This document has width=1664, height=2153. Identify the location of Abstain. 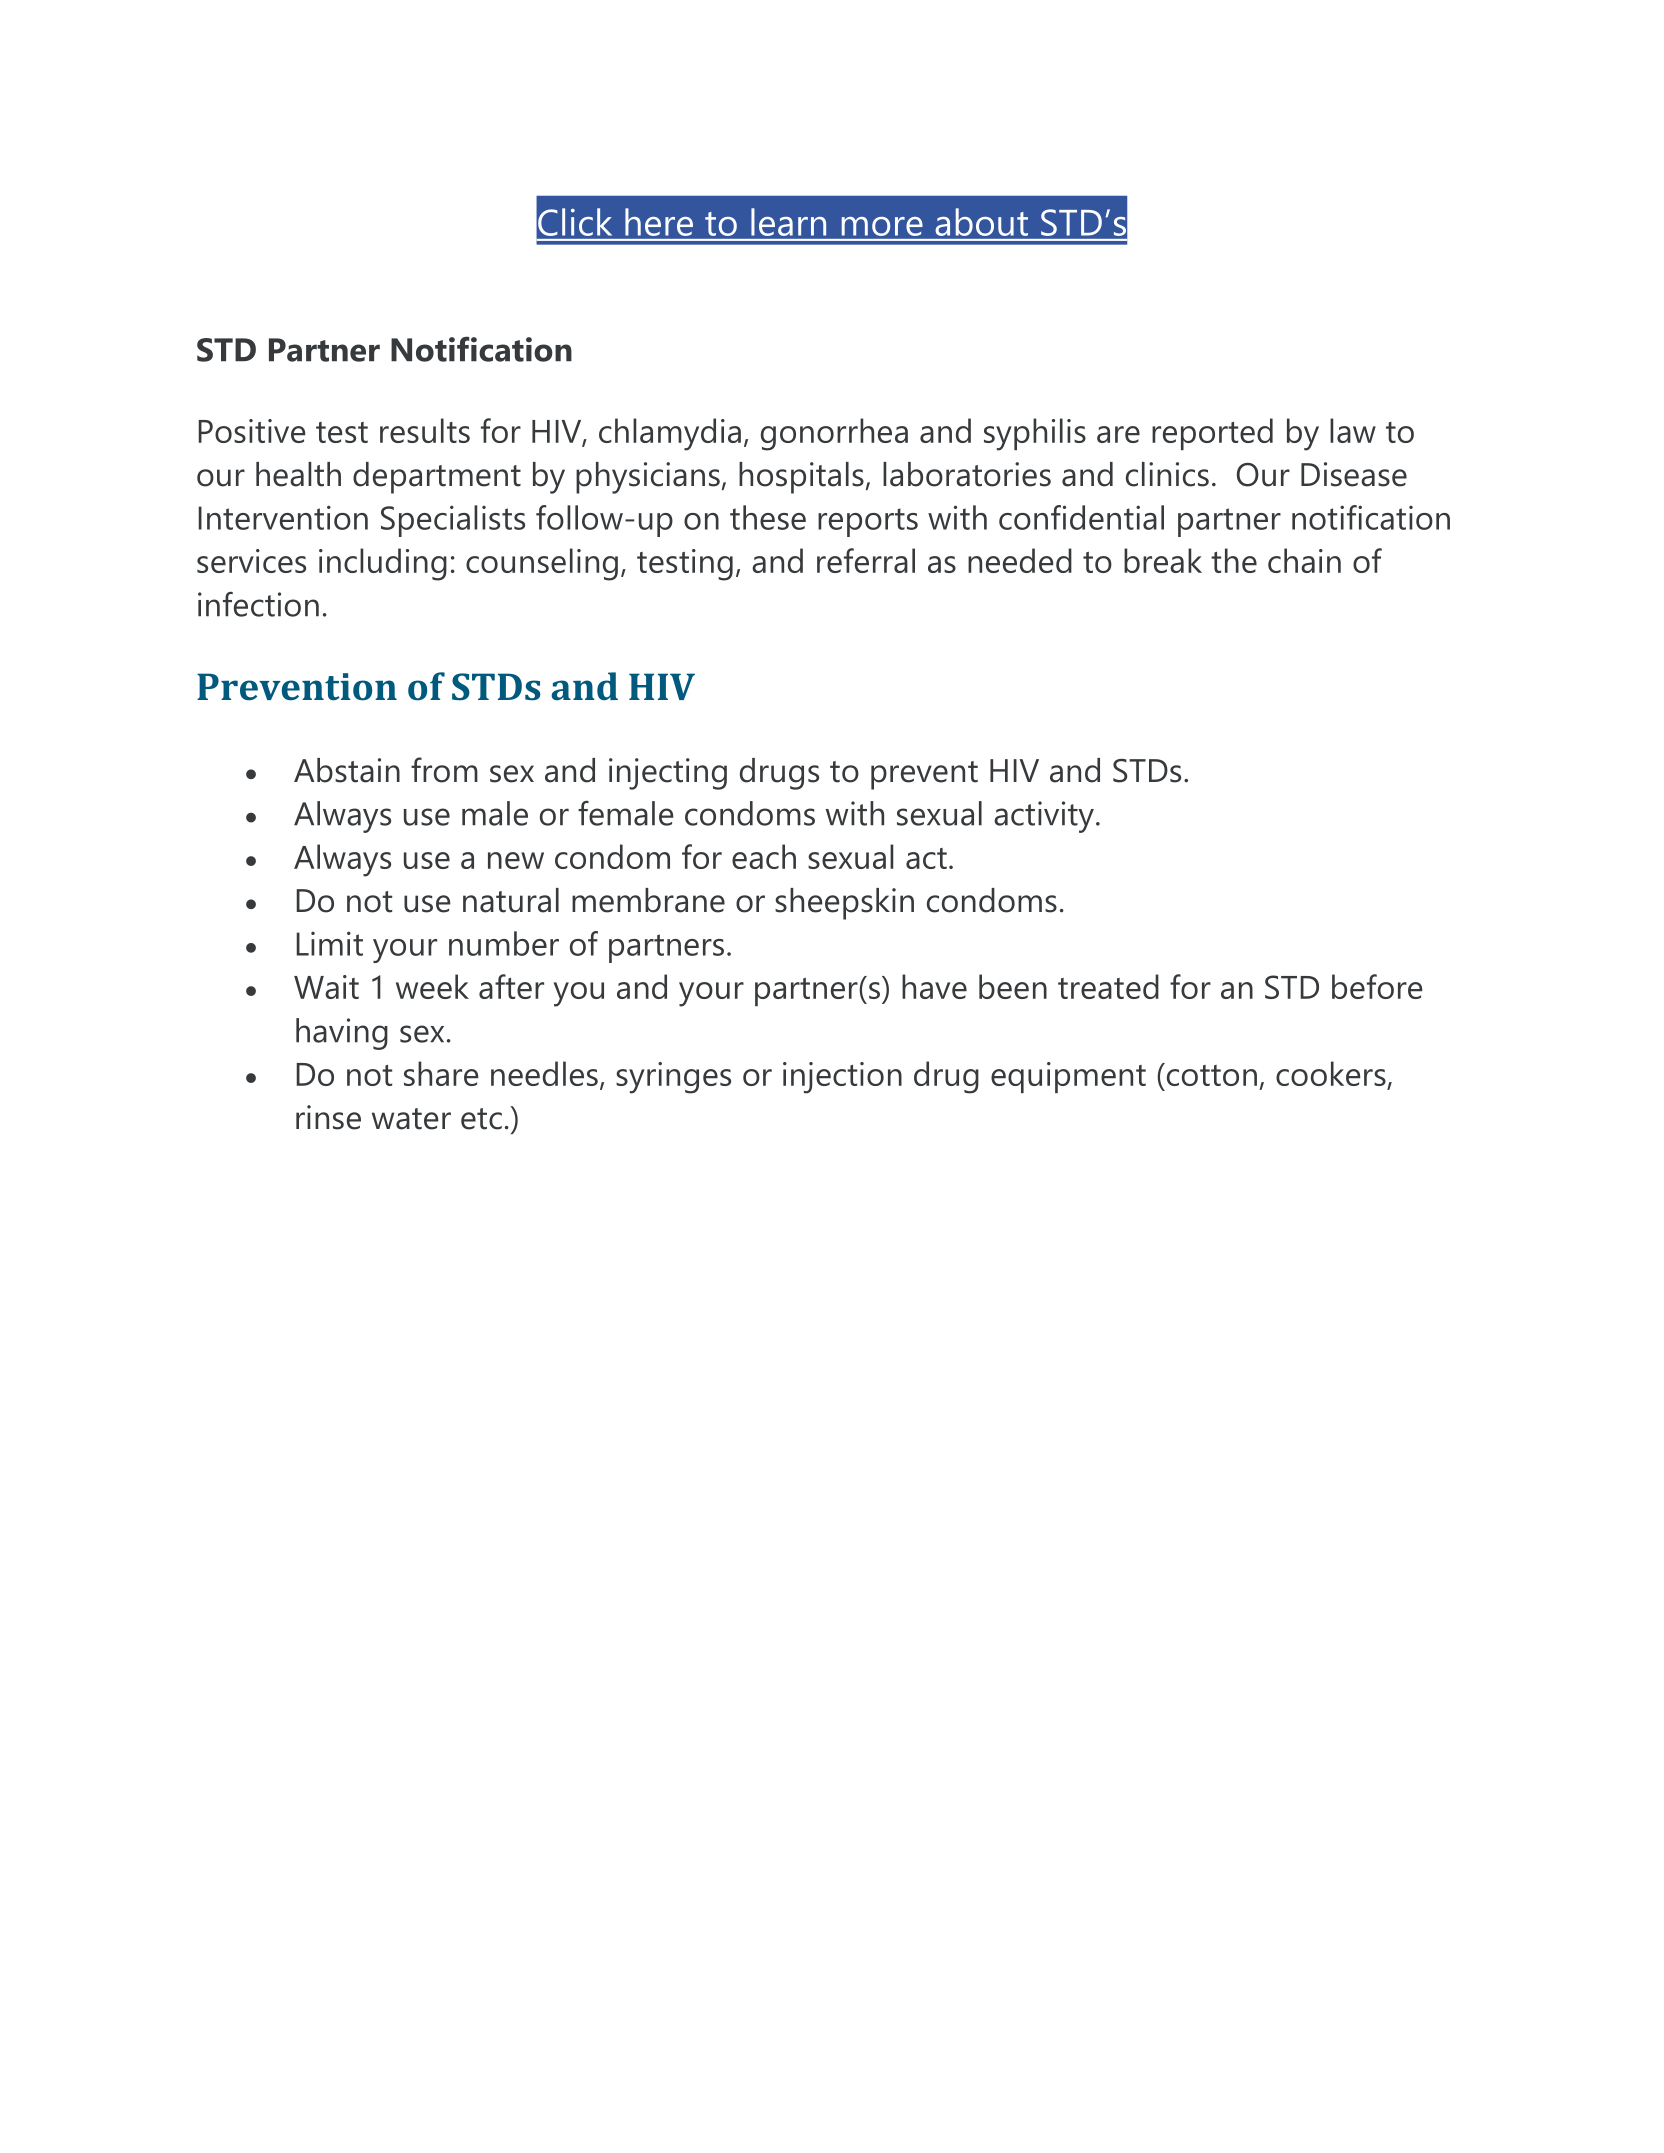
(347, 770).
